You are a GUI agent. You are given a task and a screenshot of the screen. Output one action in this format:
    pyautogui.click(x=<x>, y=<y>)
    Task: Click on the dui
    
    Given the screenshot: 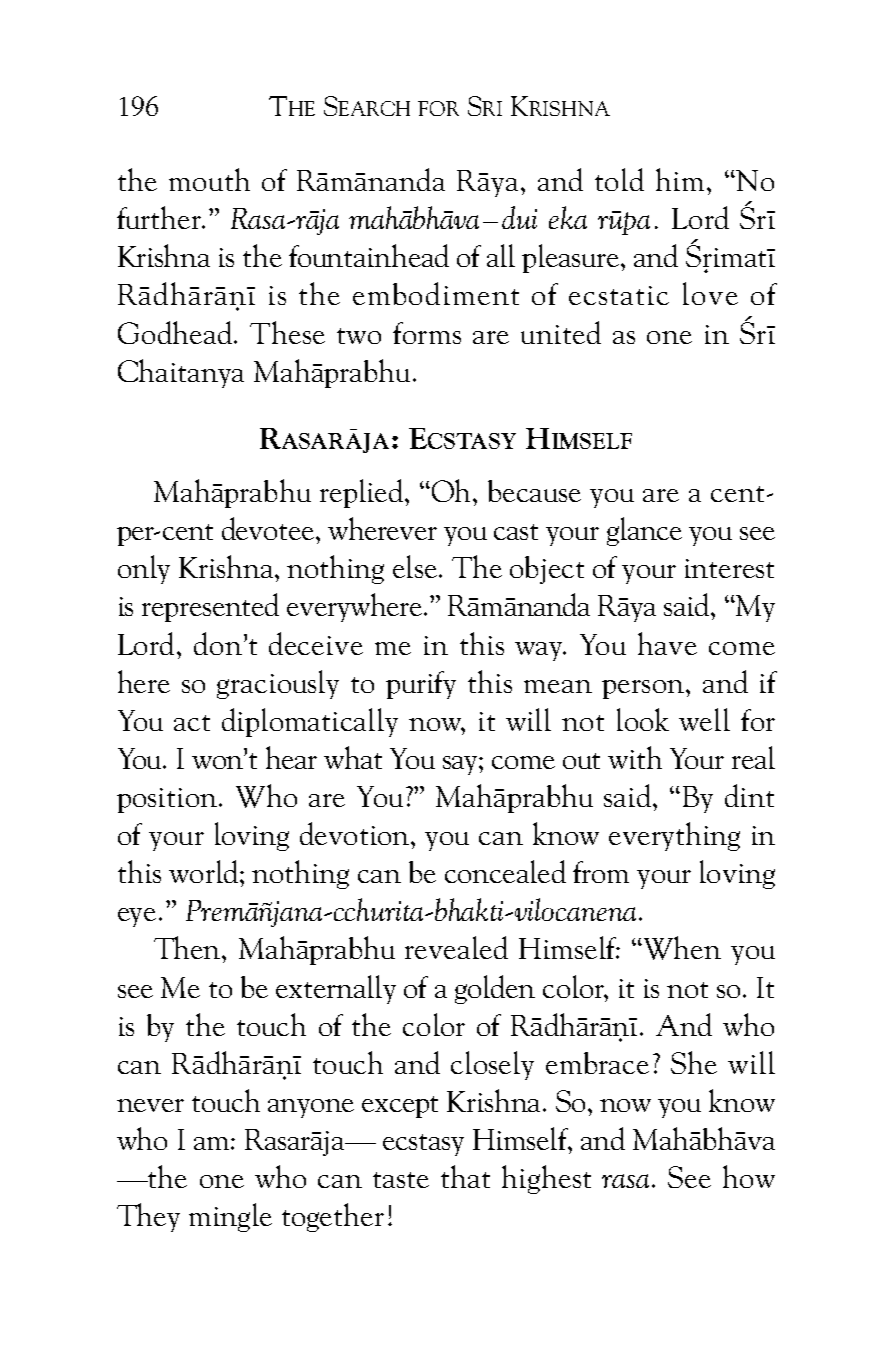 What is the action you would take?
    pyautogui.click(x=519, y=217)
